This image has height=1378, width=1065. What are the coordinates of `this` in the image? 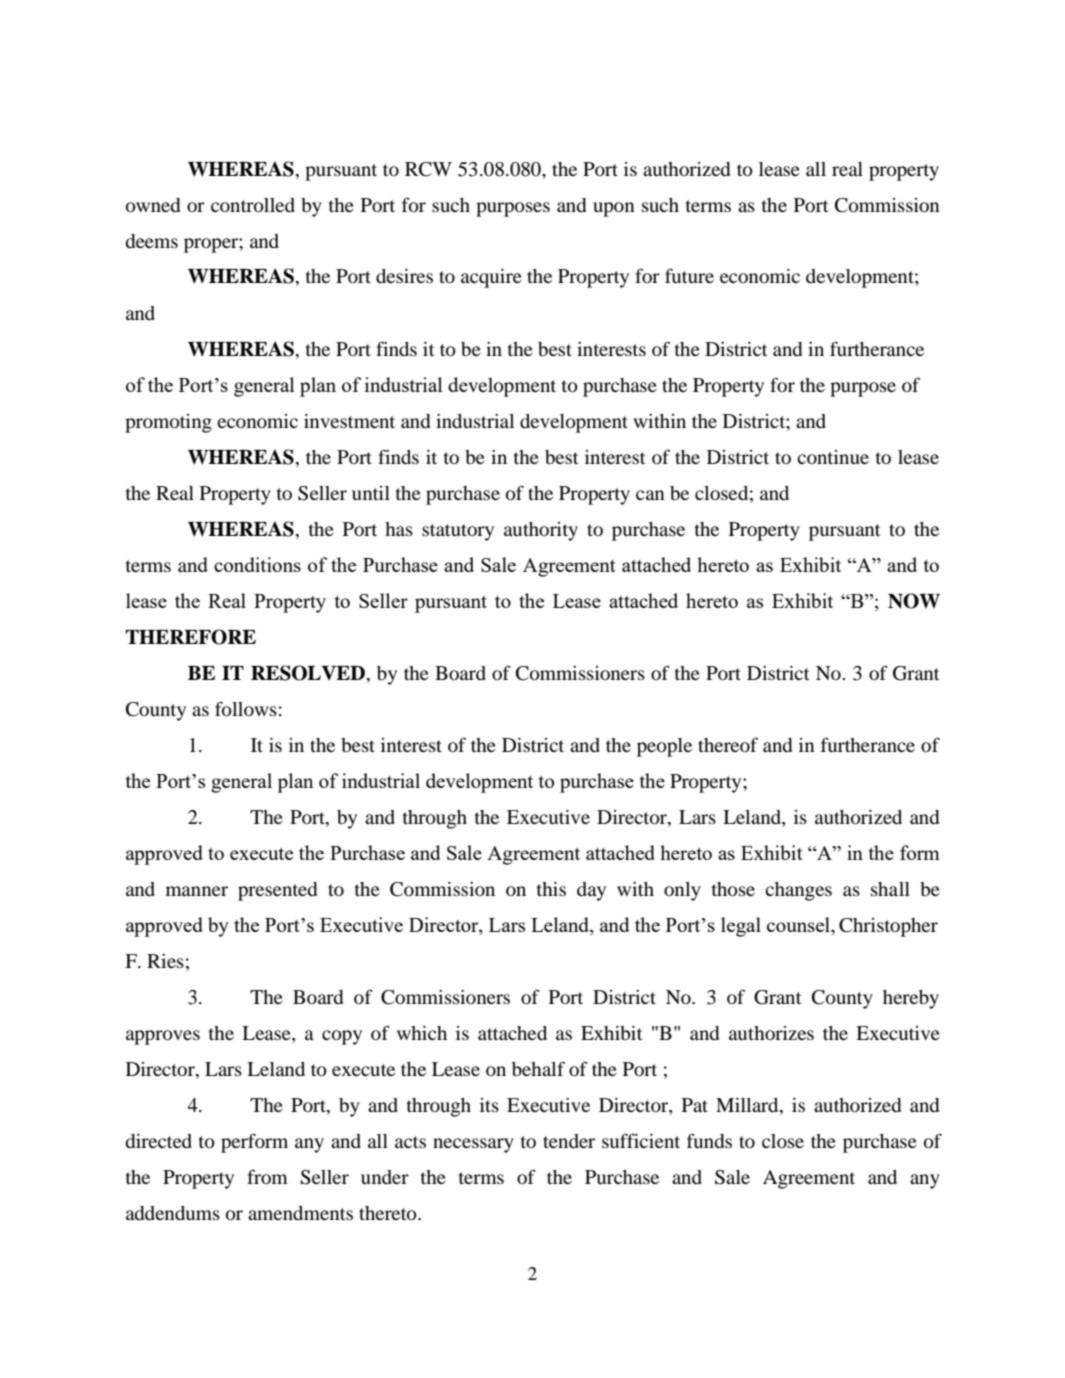 It's located at (551, 889).
